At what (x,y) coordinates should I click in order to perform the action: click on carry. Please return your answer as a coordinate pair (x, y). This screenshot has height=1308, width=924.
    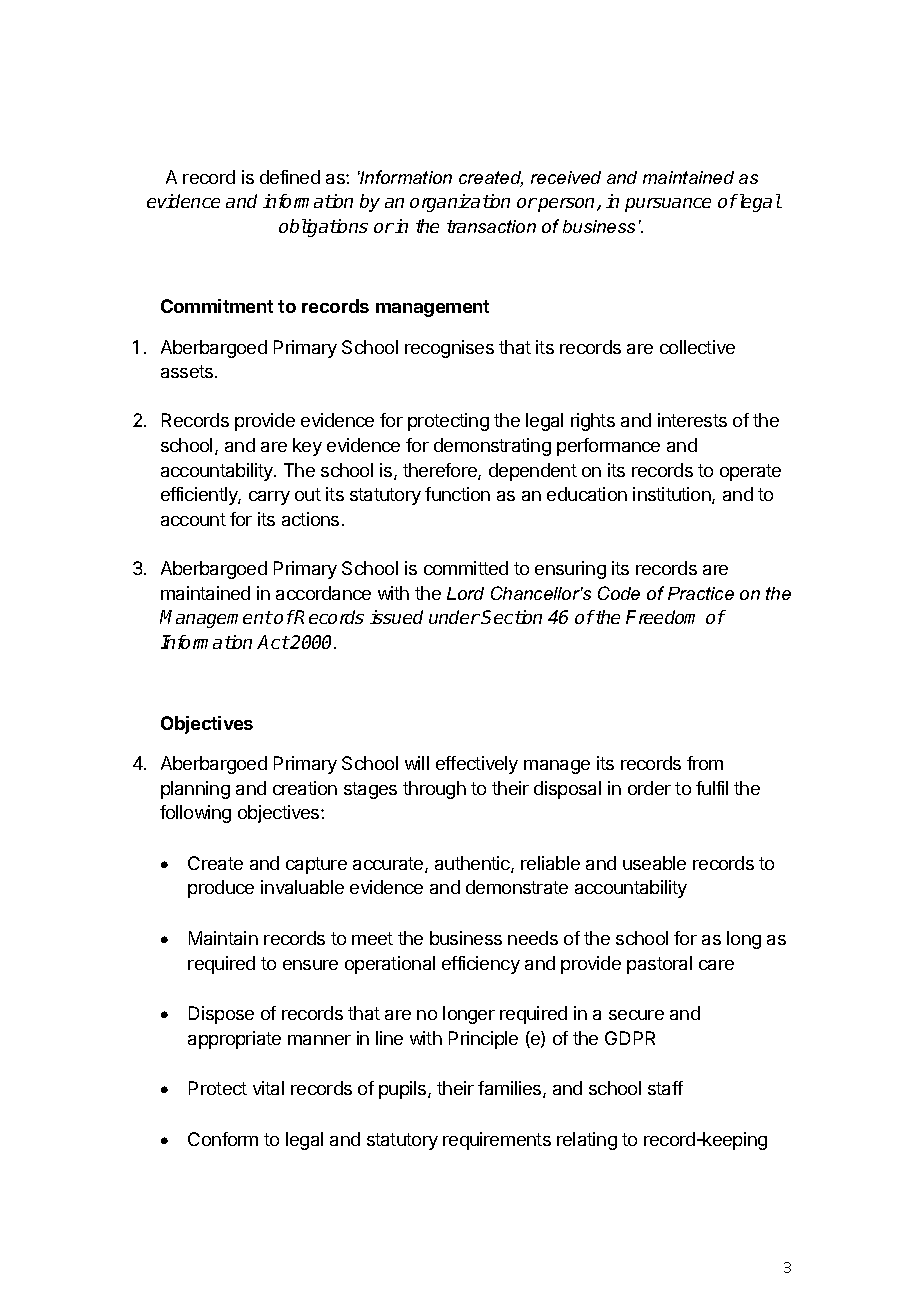
    Looking at the image, I should click on (269, 498).
